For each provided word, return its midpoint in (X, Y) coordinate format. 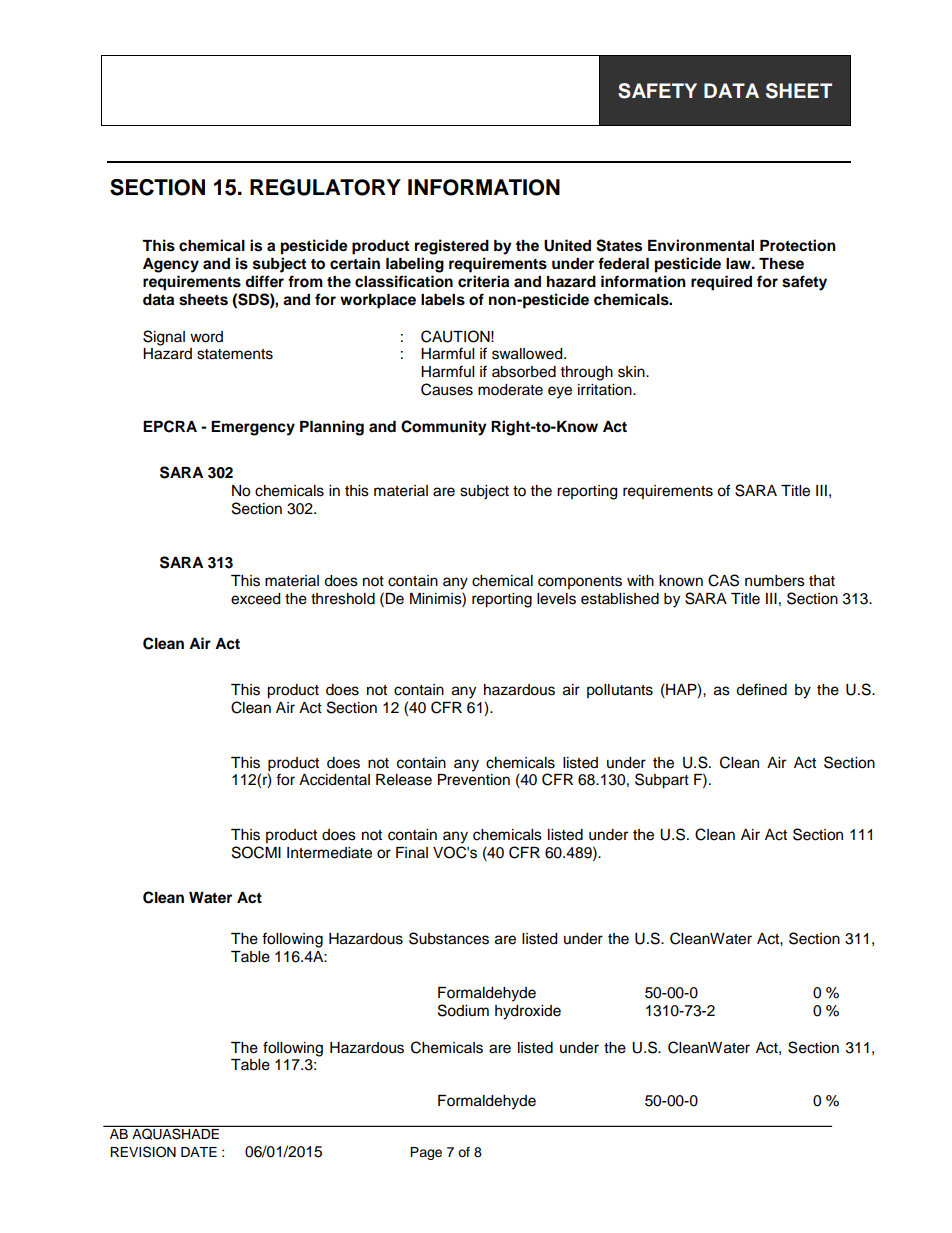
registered (452, 247)
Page (426, 1153)
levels (556, 599)
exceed (255, 599)
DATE (199, 1152)
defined (761, 689)
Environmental (701, 245)
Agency (171, 265)
